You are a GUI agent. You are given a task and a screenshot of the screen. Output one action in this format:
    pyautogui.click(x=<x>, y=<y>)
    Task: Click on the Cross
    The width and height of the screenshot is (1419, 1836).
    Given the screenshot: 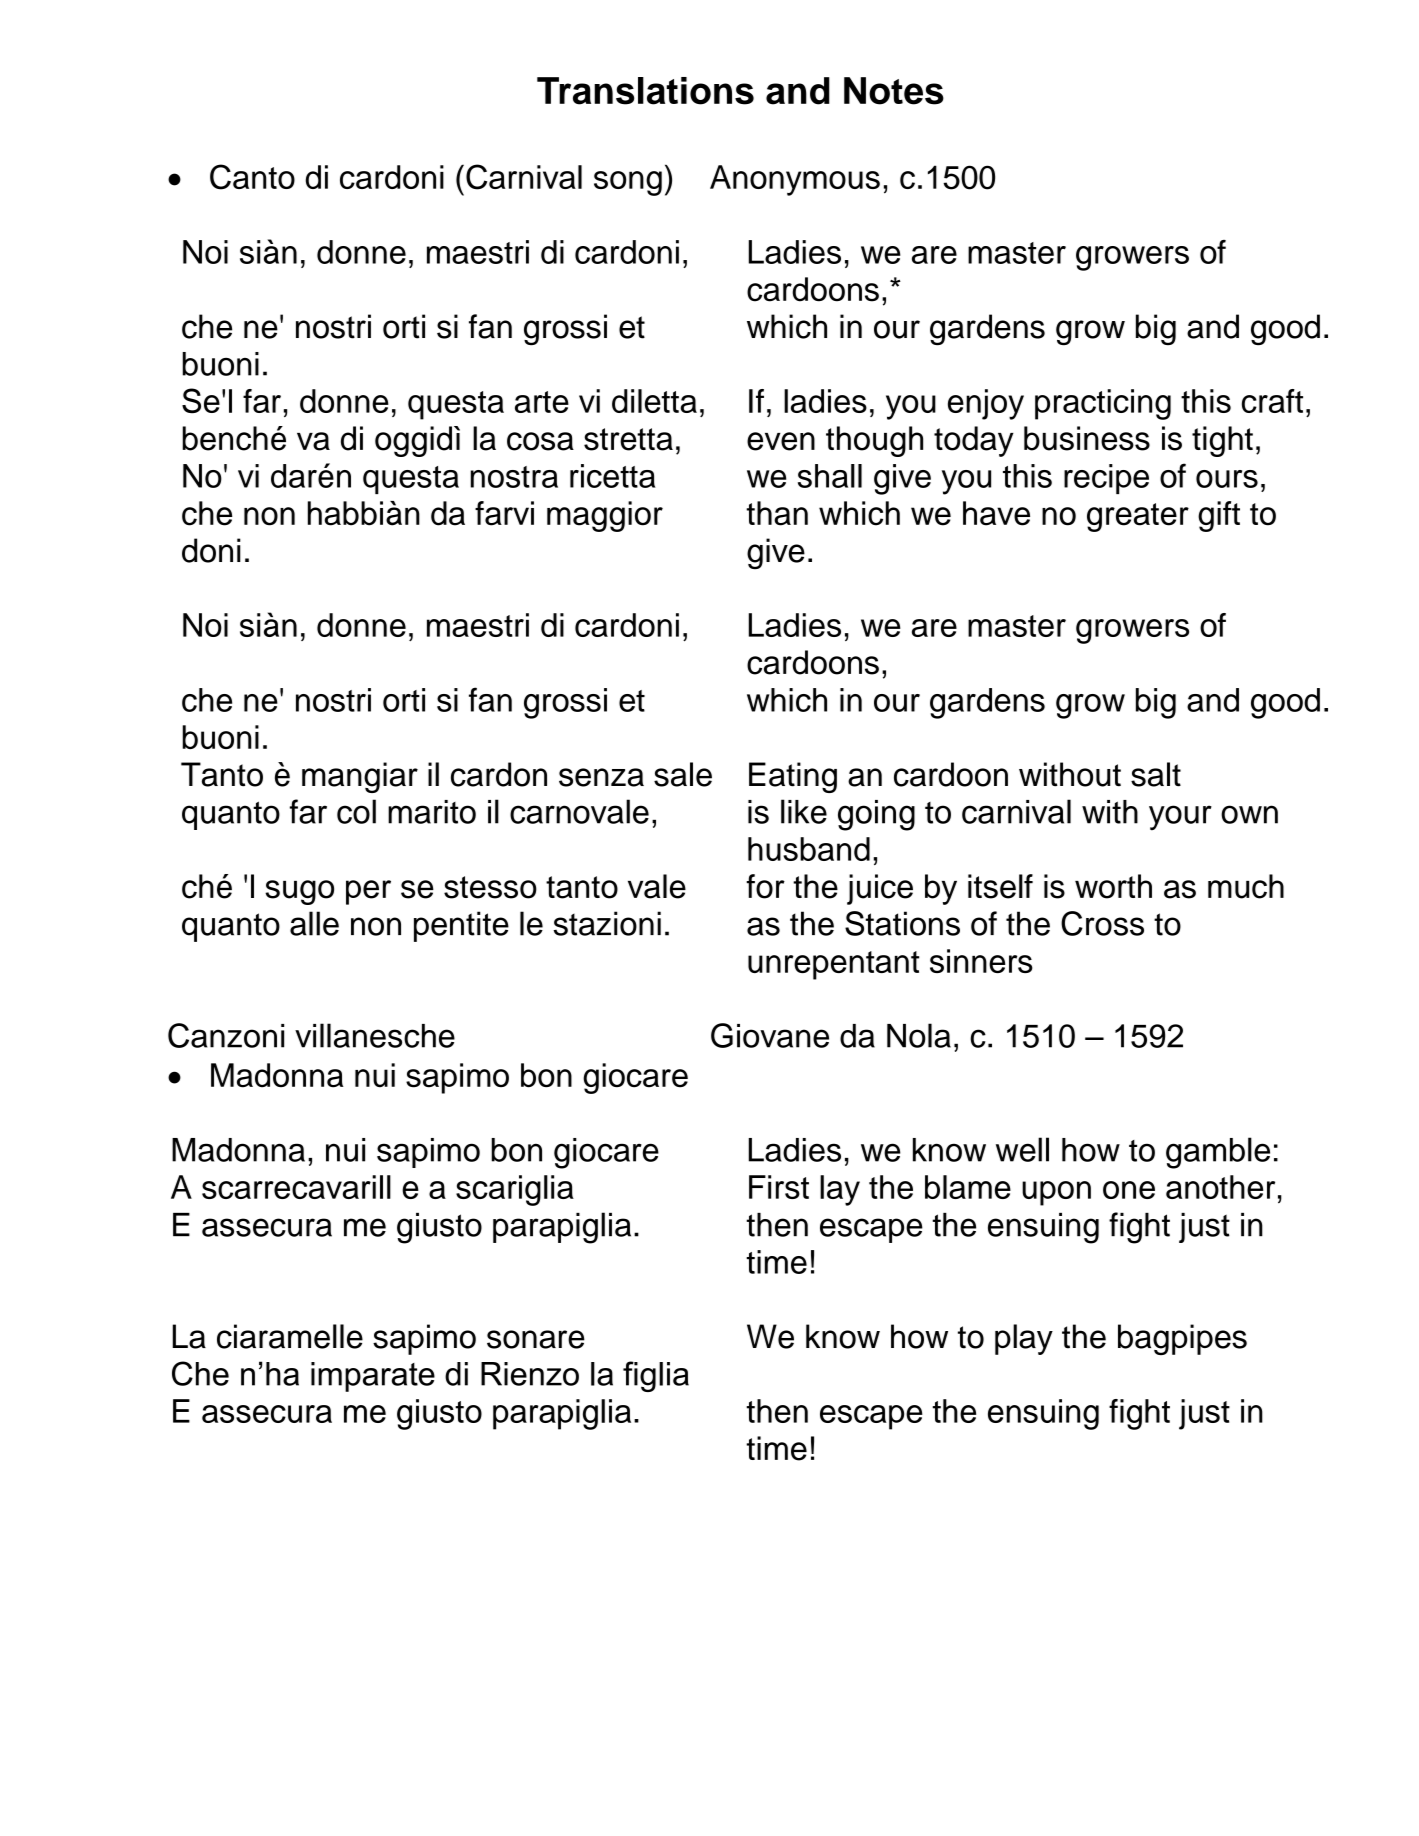 What is the action you would take?
    pyautogui.click(x=1102, y=923)
